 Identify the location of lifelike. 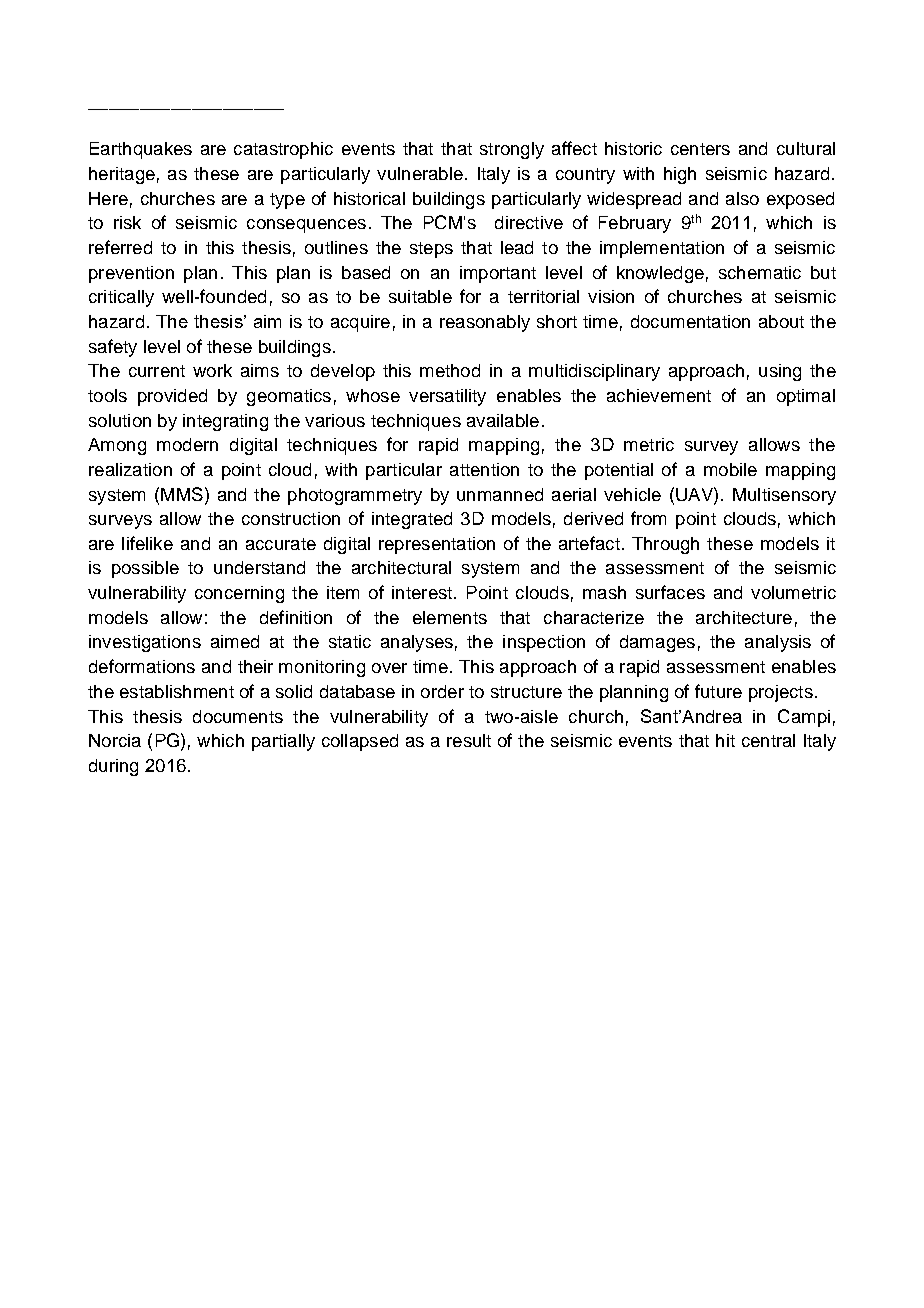
(147, 543).
